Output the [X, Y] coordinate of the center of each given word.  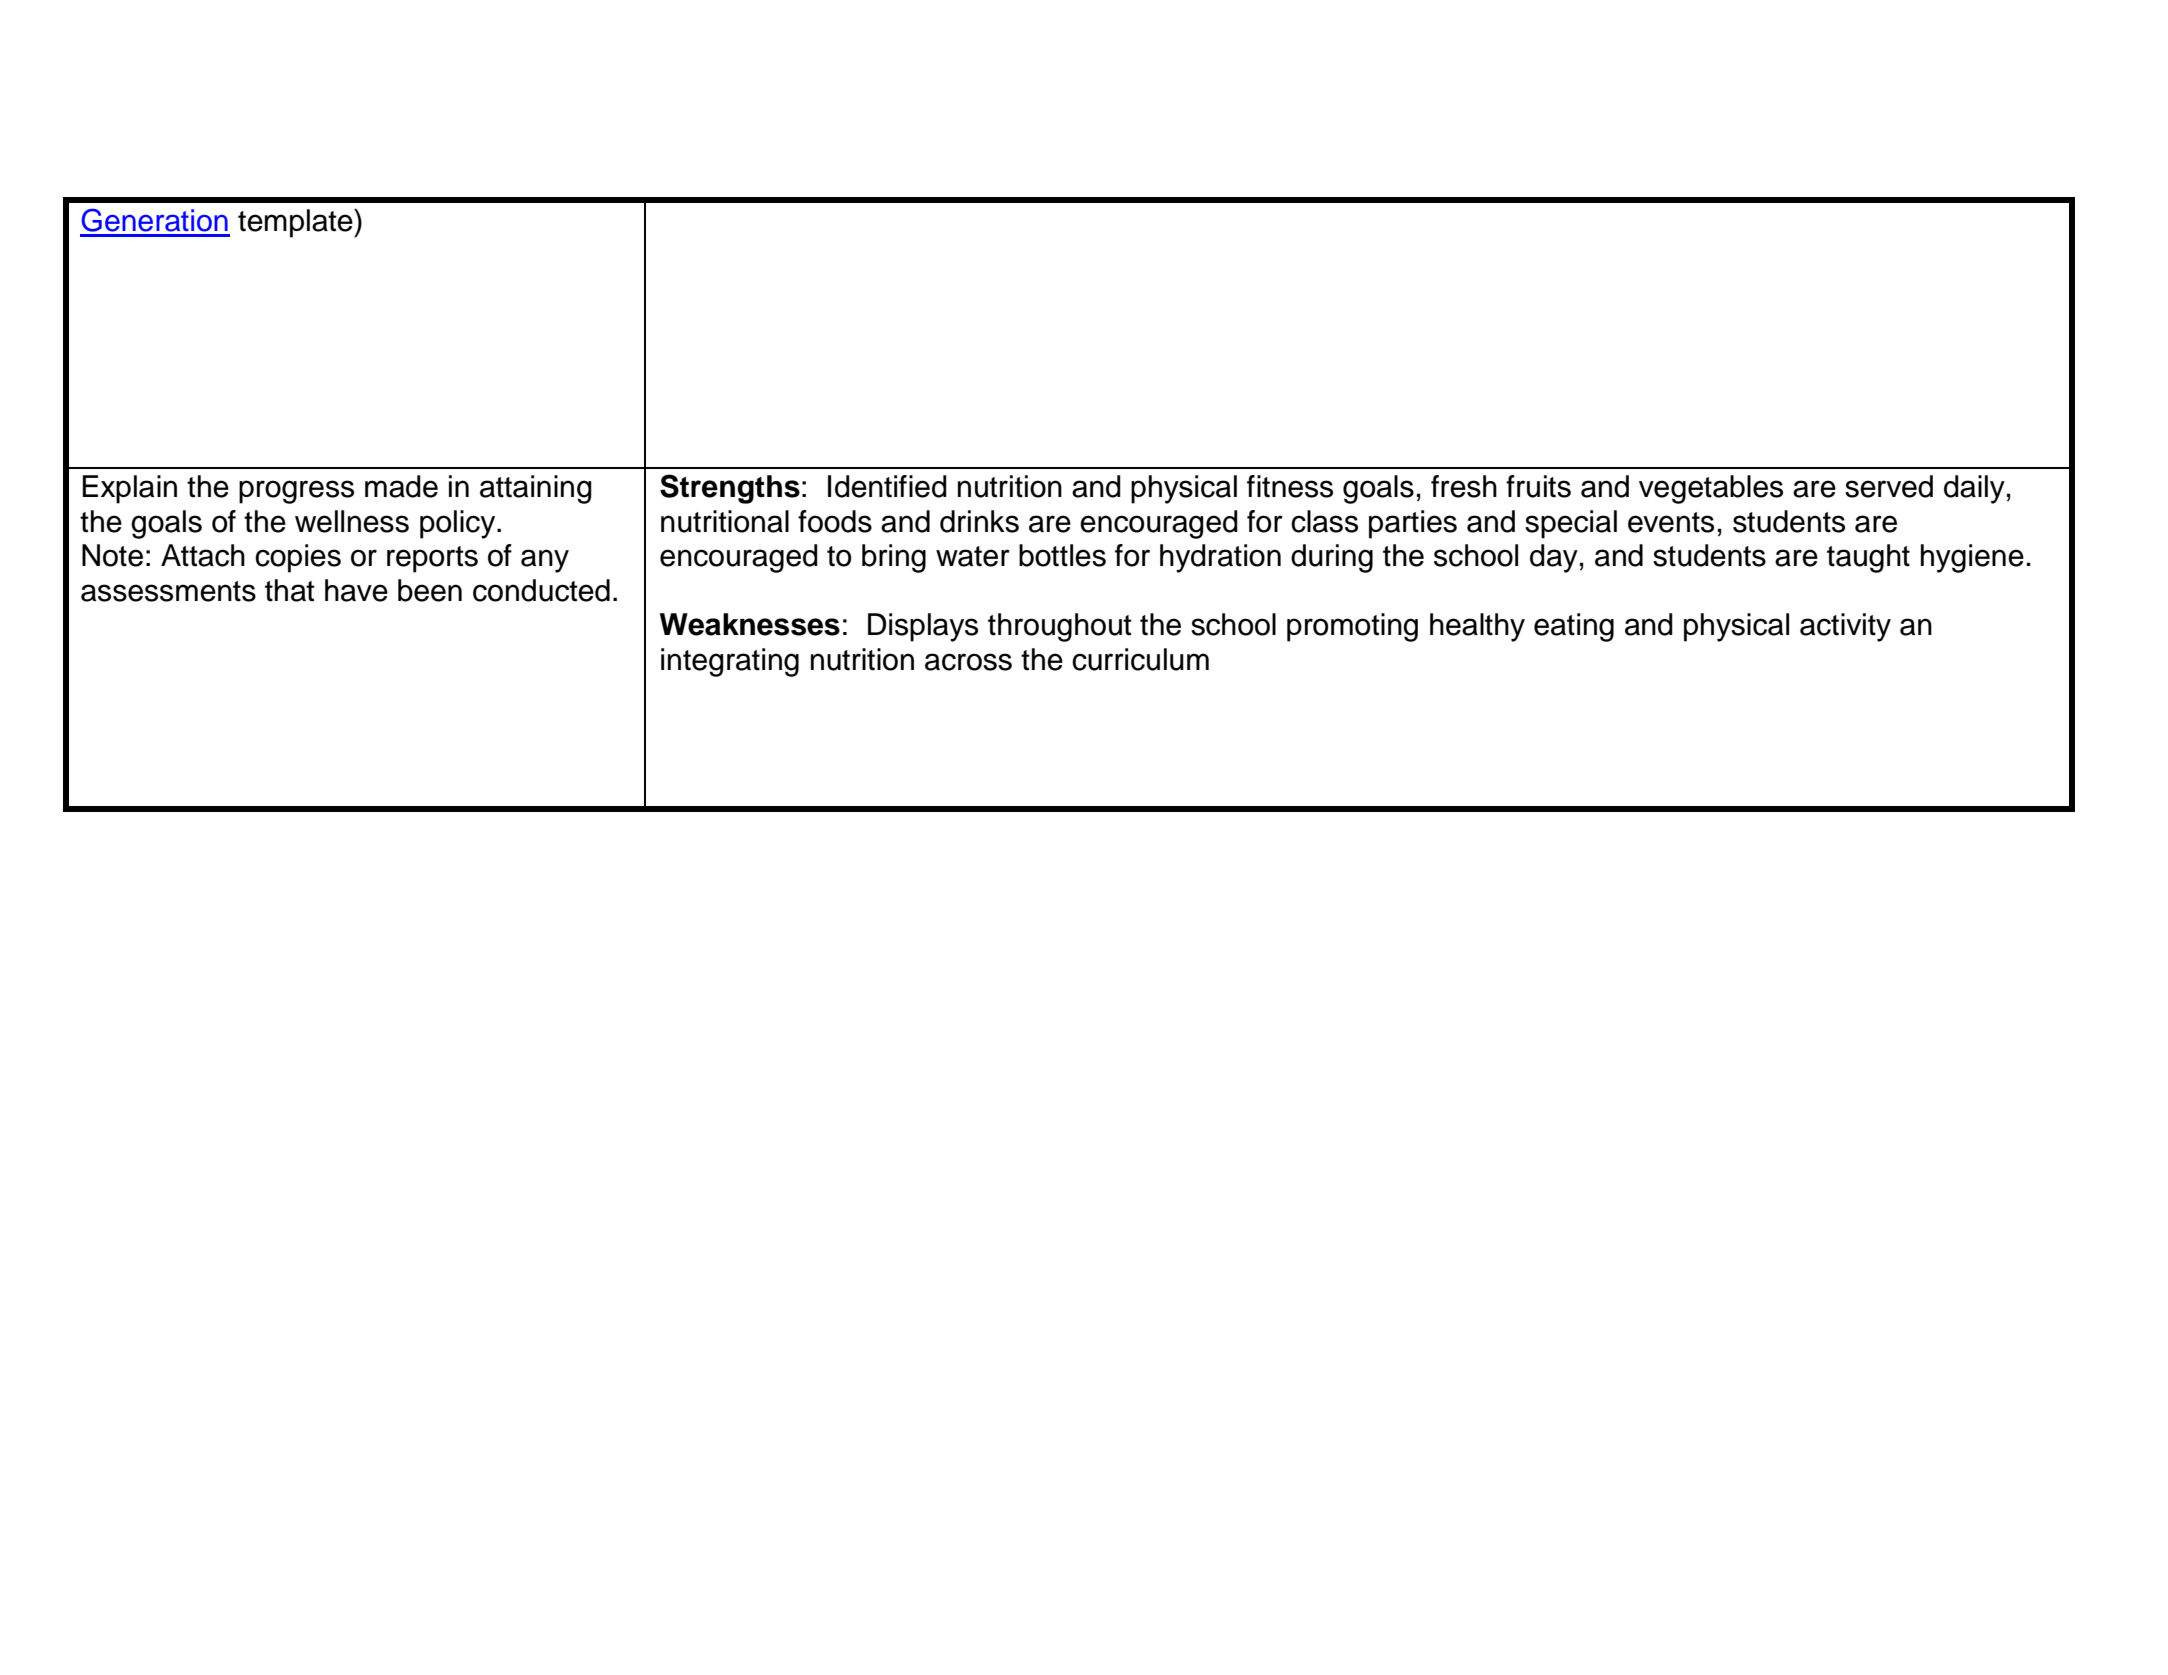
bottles [1062, 555]
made [401, 486]
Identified [887, 486]
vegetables [1711, 489]
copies [298, 558]
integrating [730, 662]
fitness [1290, 486]
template [296, 223]
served [1889, 486]
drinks [979, 521]
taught [1868, 558]
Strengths [730, 489]
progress [296, 492]
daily [1974, 489]
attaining [536, 489]
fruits [1538, 486]
